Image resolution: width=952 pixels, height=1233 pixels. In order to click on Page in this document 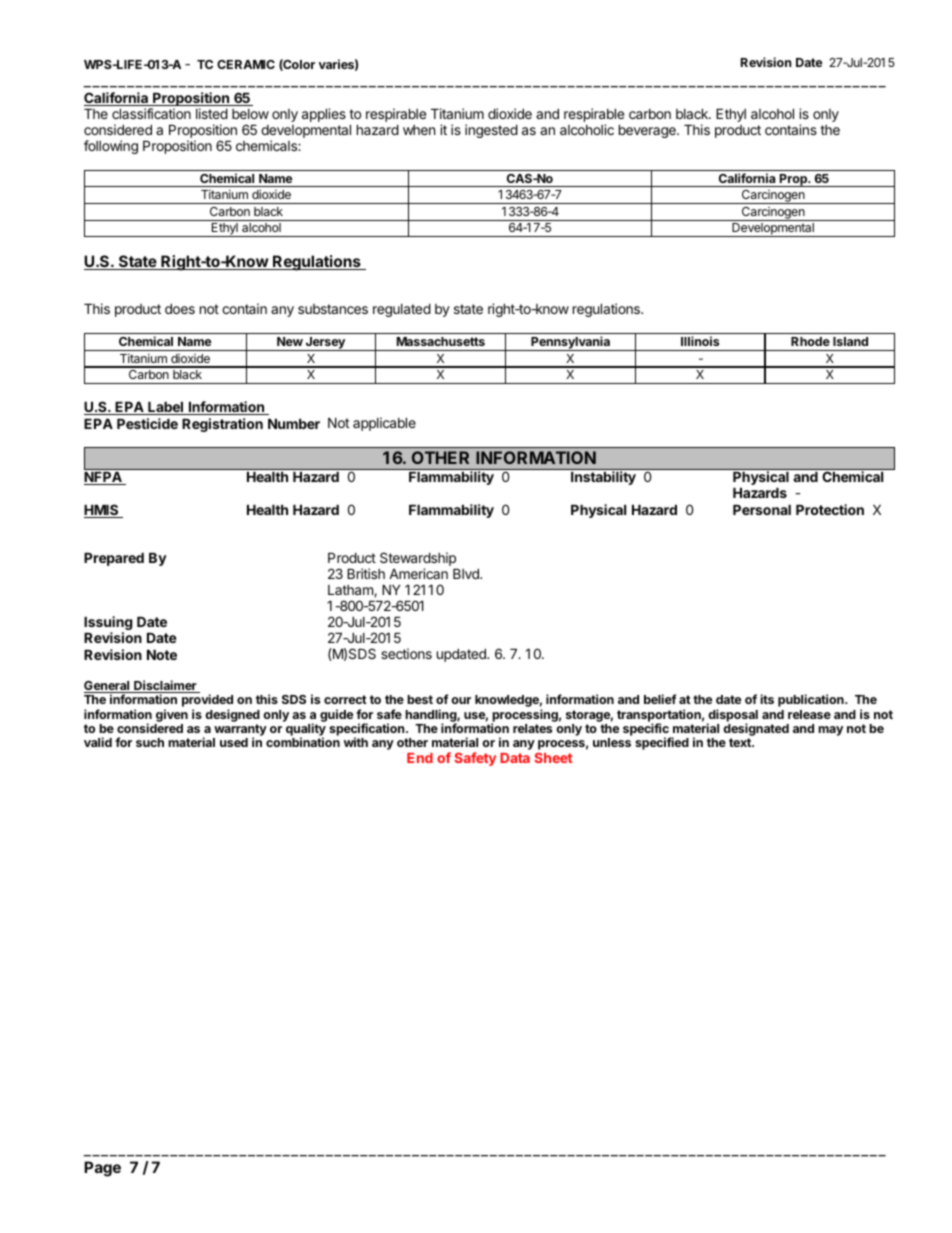, I will do `click(102, 1169)`.
